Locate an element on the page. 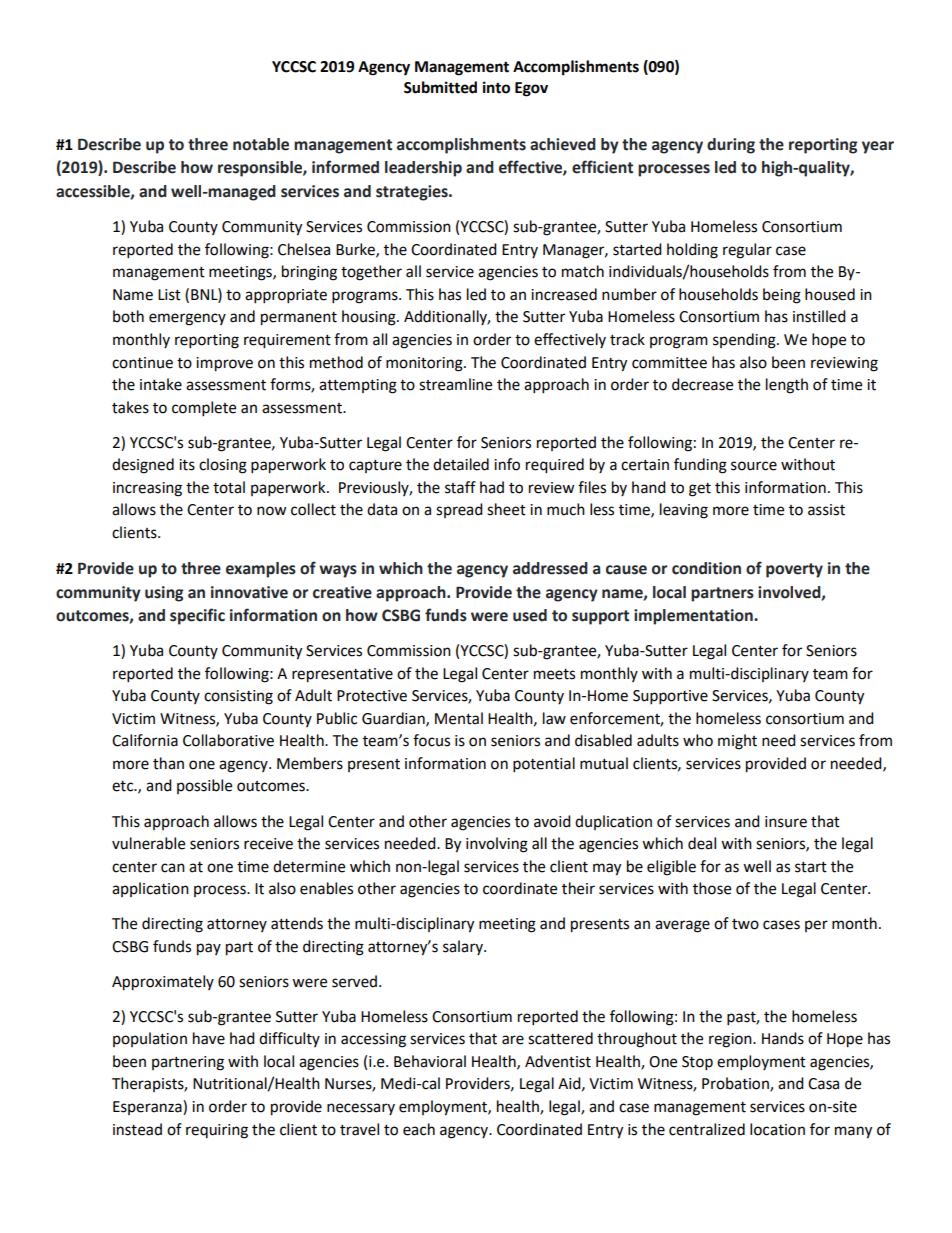 This image has height=1233, width=952. requiring is located at coordinates (217, 1131).
